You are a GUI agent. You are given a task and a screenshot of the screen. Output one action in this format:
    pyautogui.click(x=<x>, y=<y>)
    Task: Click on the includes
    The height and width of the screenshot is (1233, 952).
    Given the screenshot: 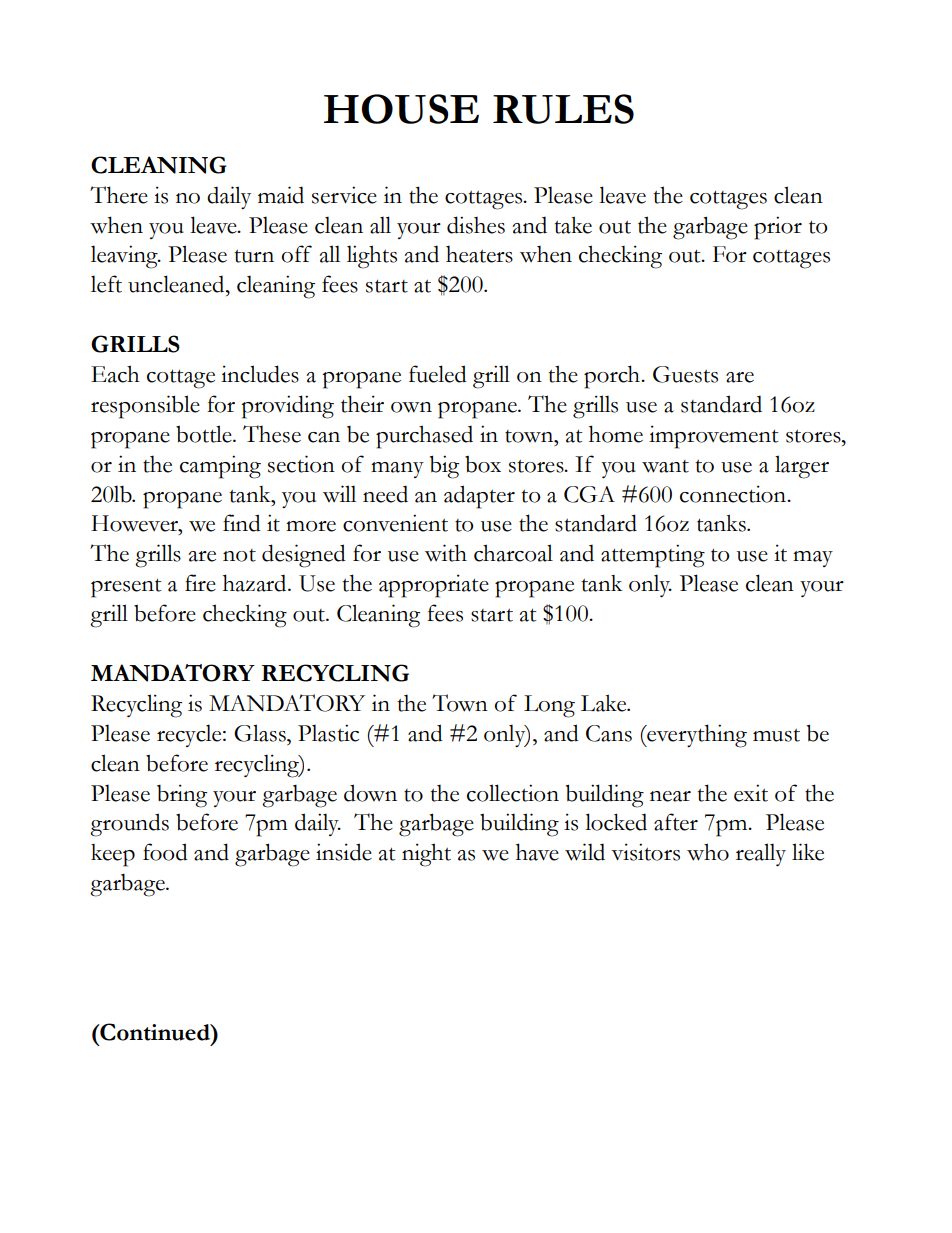 What is the action you would take?
    pyautogui.click(x=260, y=374)
